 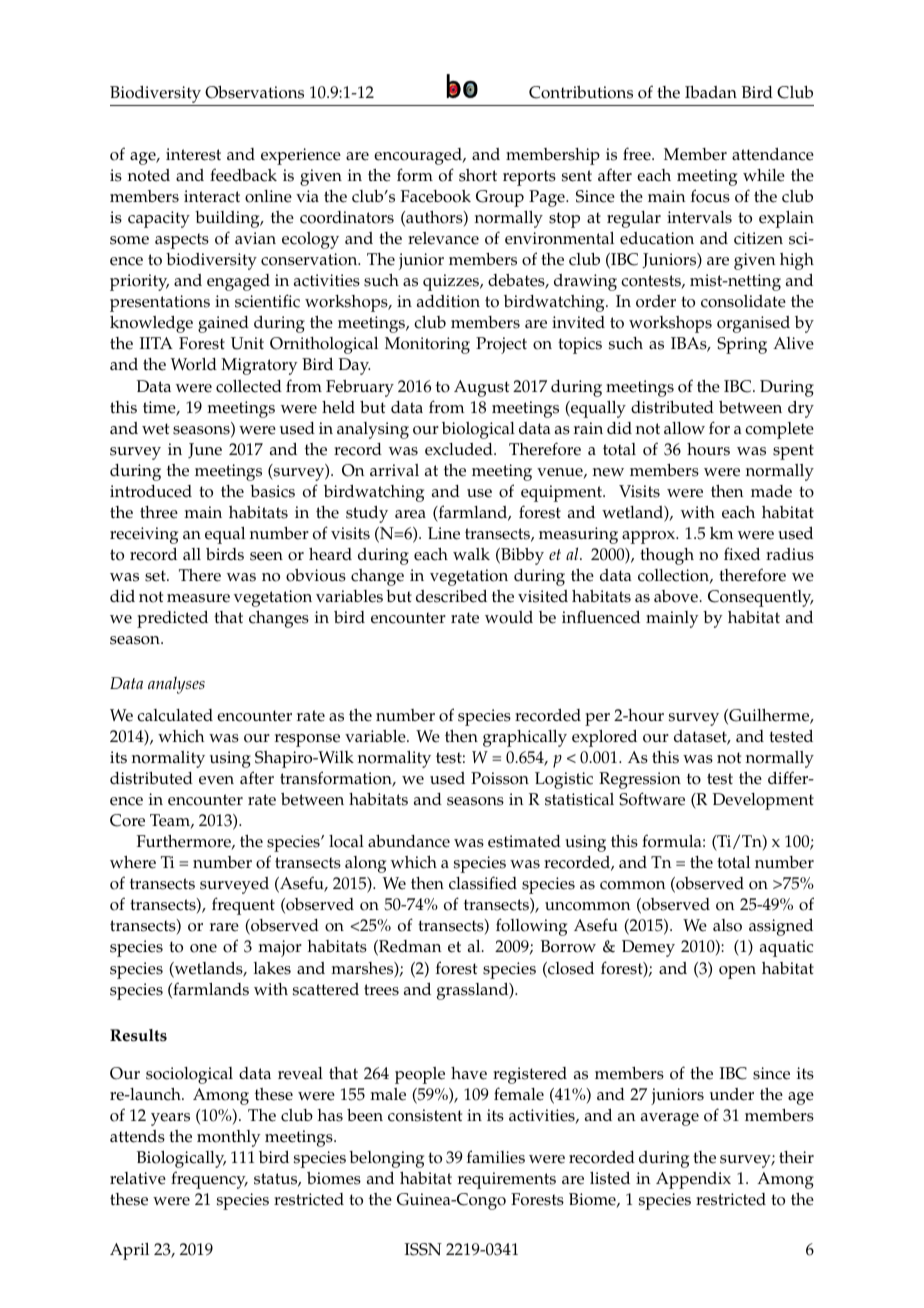 I want to click on would, so click(x=509, y=617).
